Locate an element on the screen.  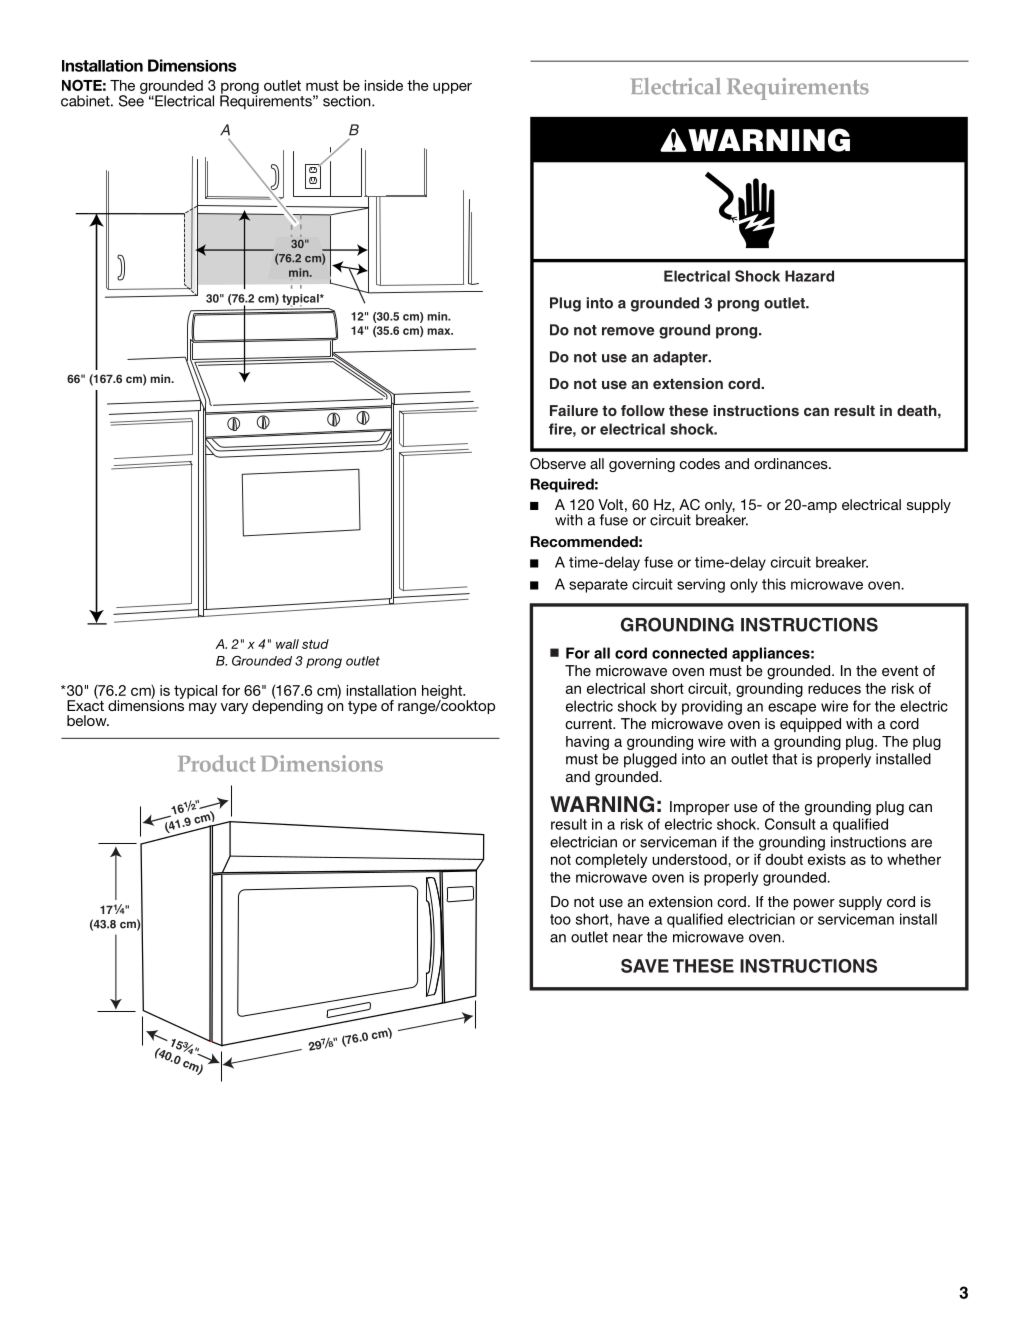
wall is located at coordinates (287, 644).
